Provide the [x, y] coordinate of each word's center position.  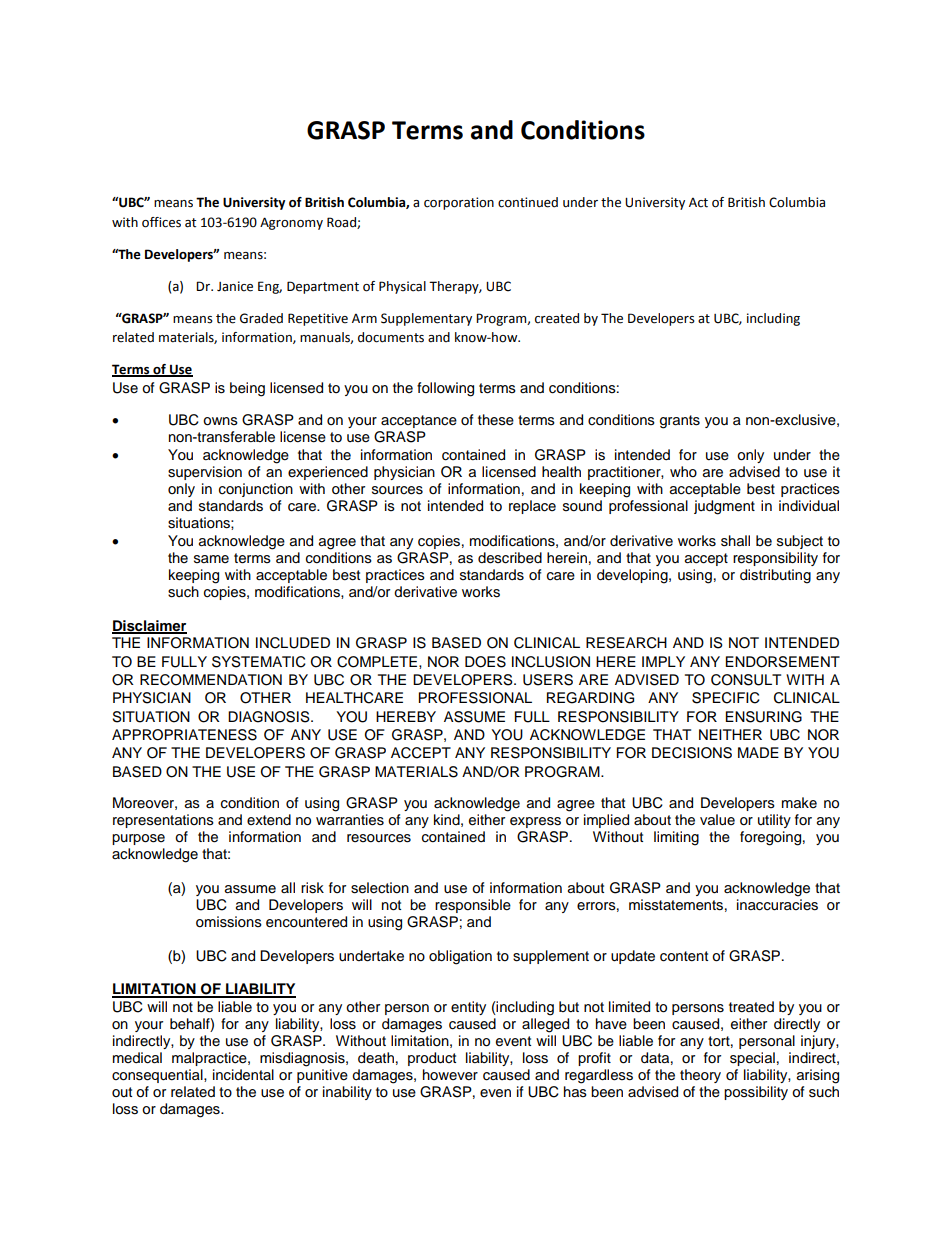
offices [161, 222]
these [496, 420]
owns [220, 421]
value [717, 820]
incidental [243, 1075]
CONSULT [746, 680]
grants [680, 422]
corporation [459, 203]
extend [269, 820]
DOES [485, 662]
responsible [473, 906]
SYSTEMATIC [259, 662]
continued [528, 202]
